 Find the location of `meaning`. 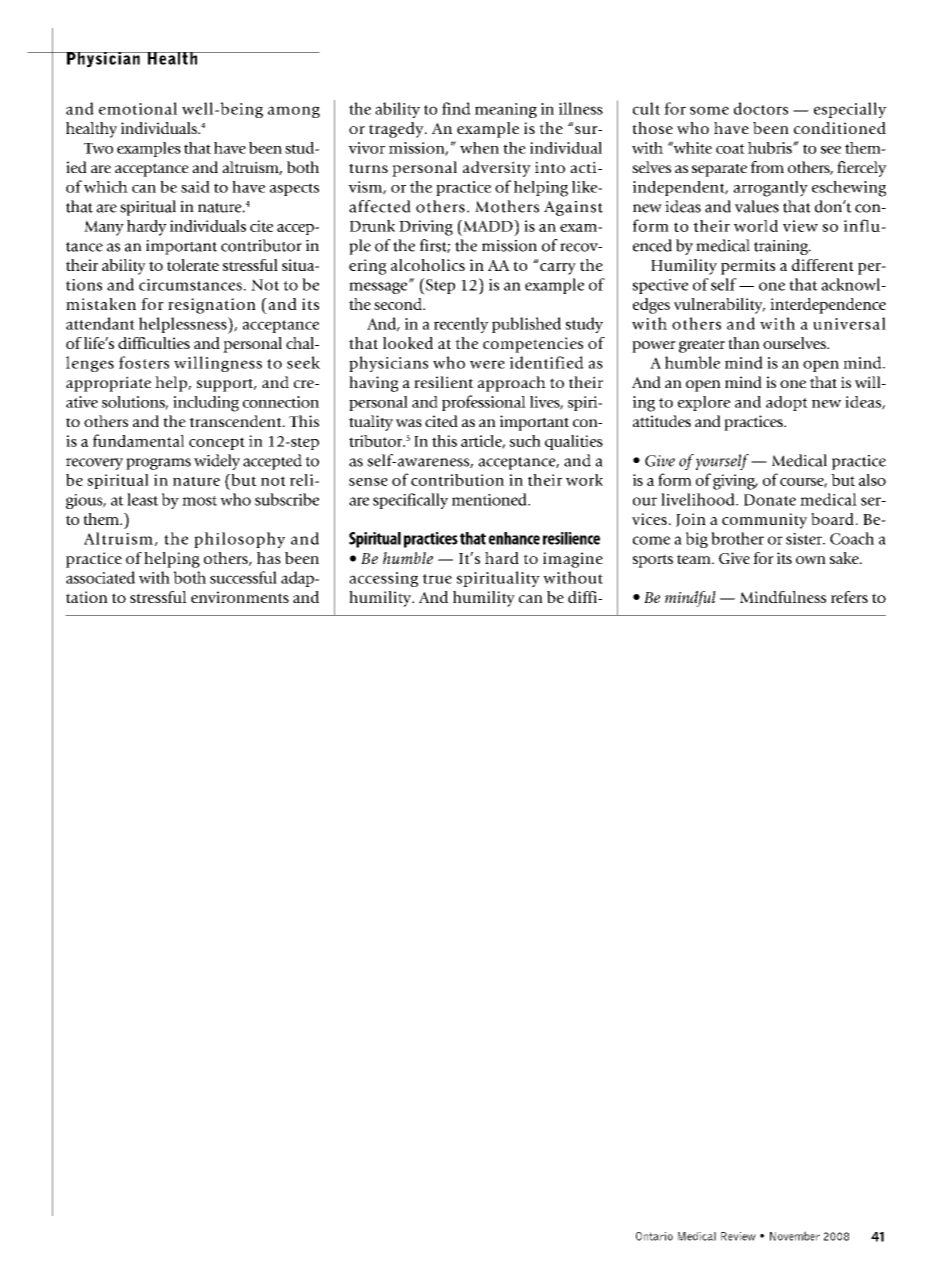

meaning is located at coordinates (506, 110).
